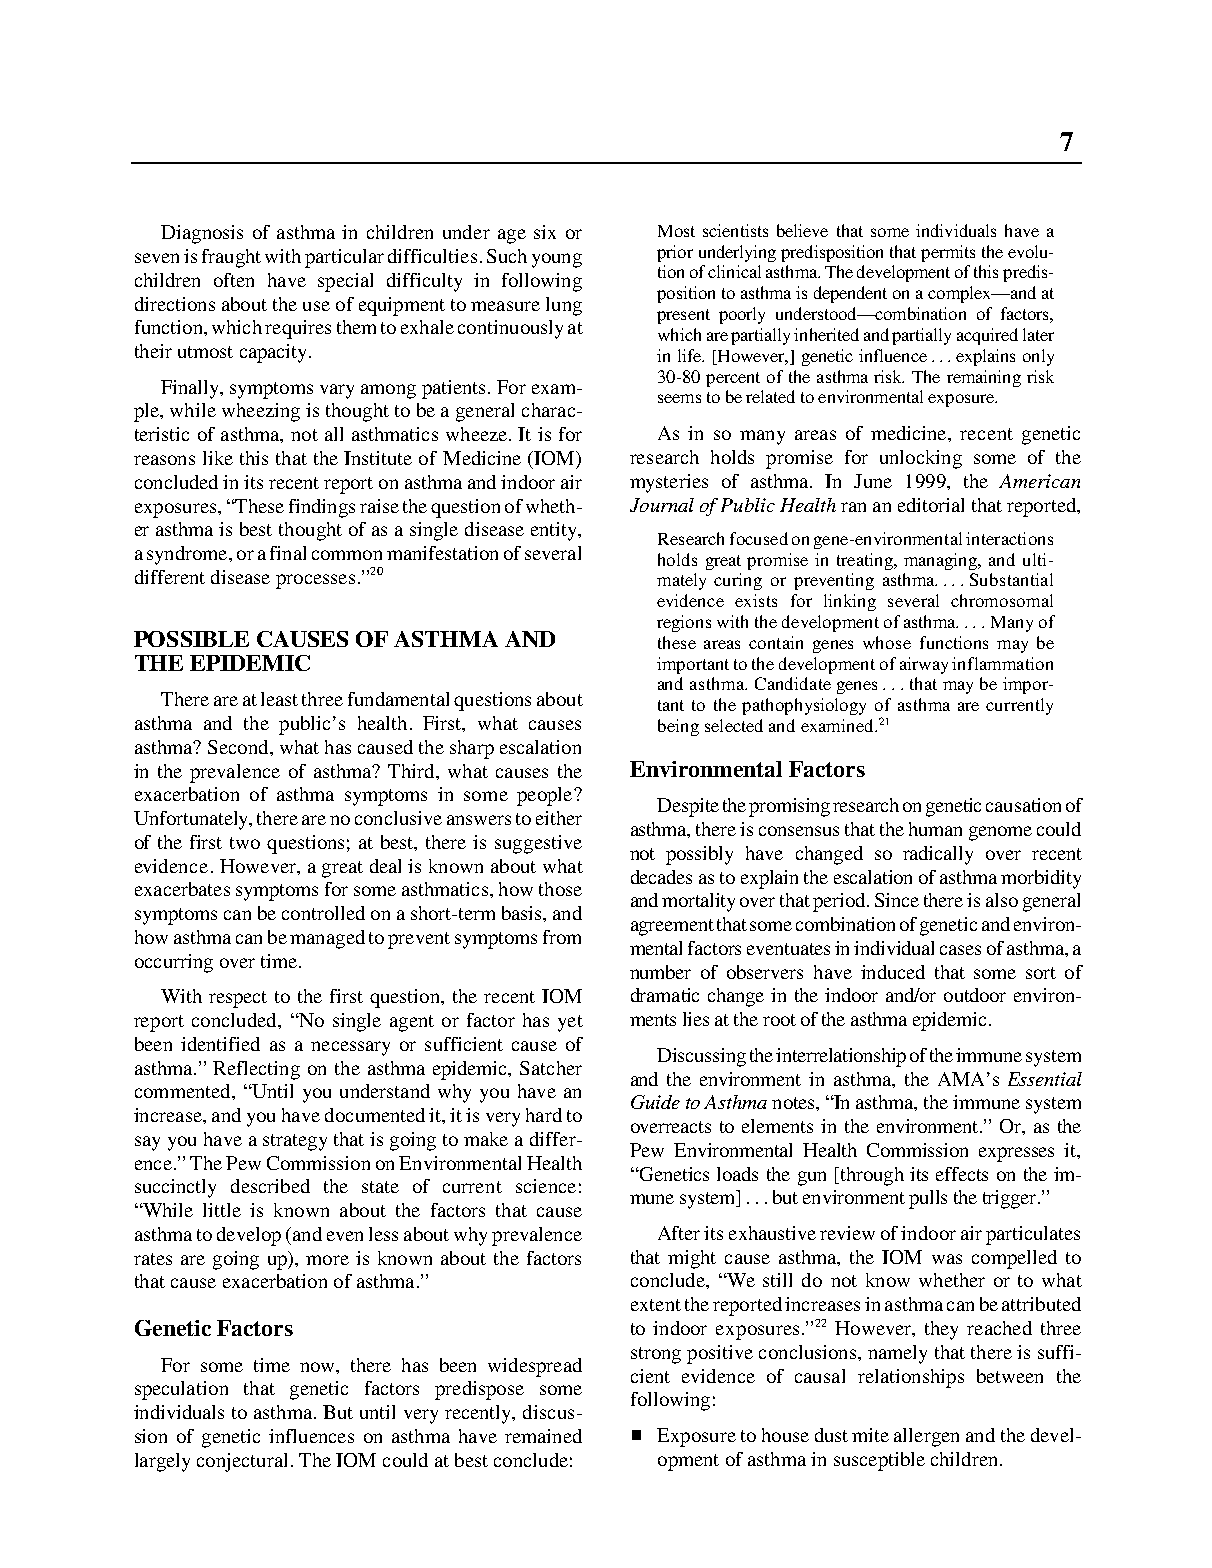 This image has height=1568, width=1212. What do you see at coordinates (242, 1462) in the image?
I see `conjectural` at bounding box center [242, 1462].
